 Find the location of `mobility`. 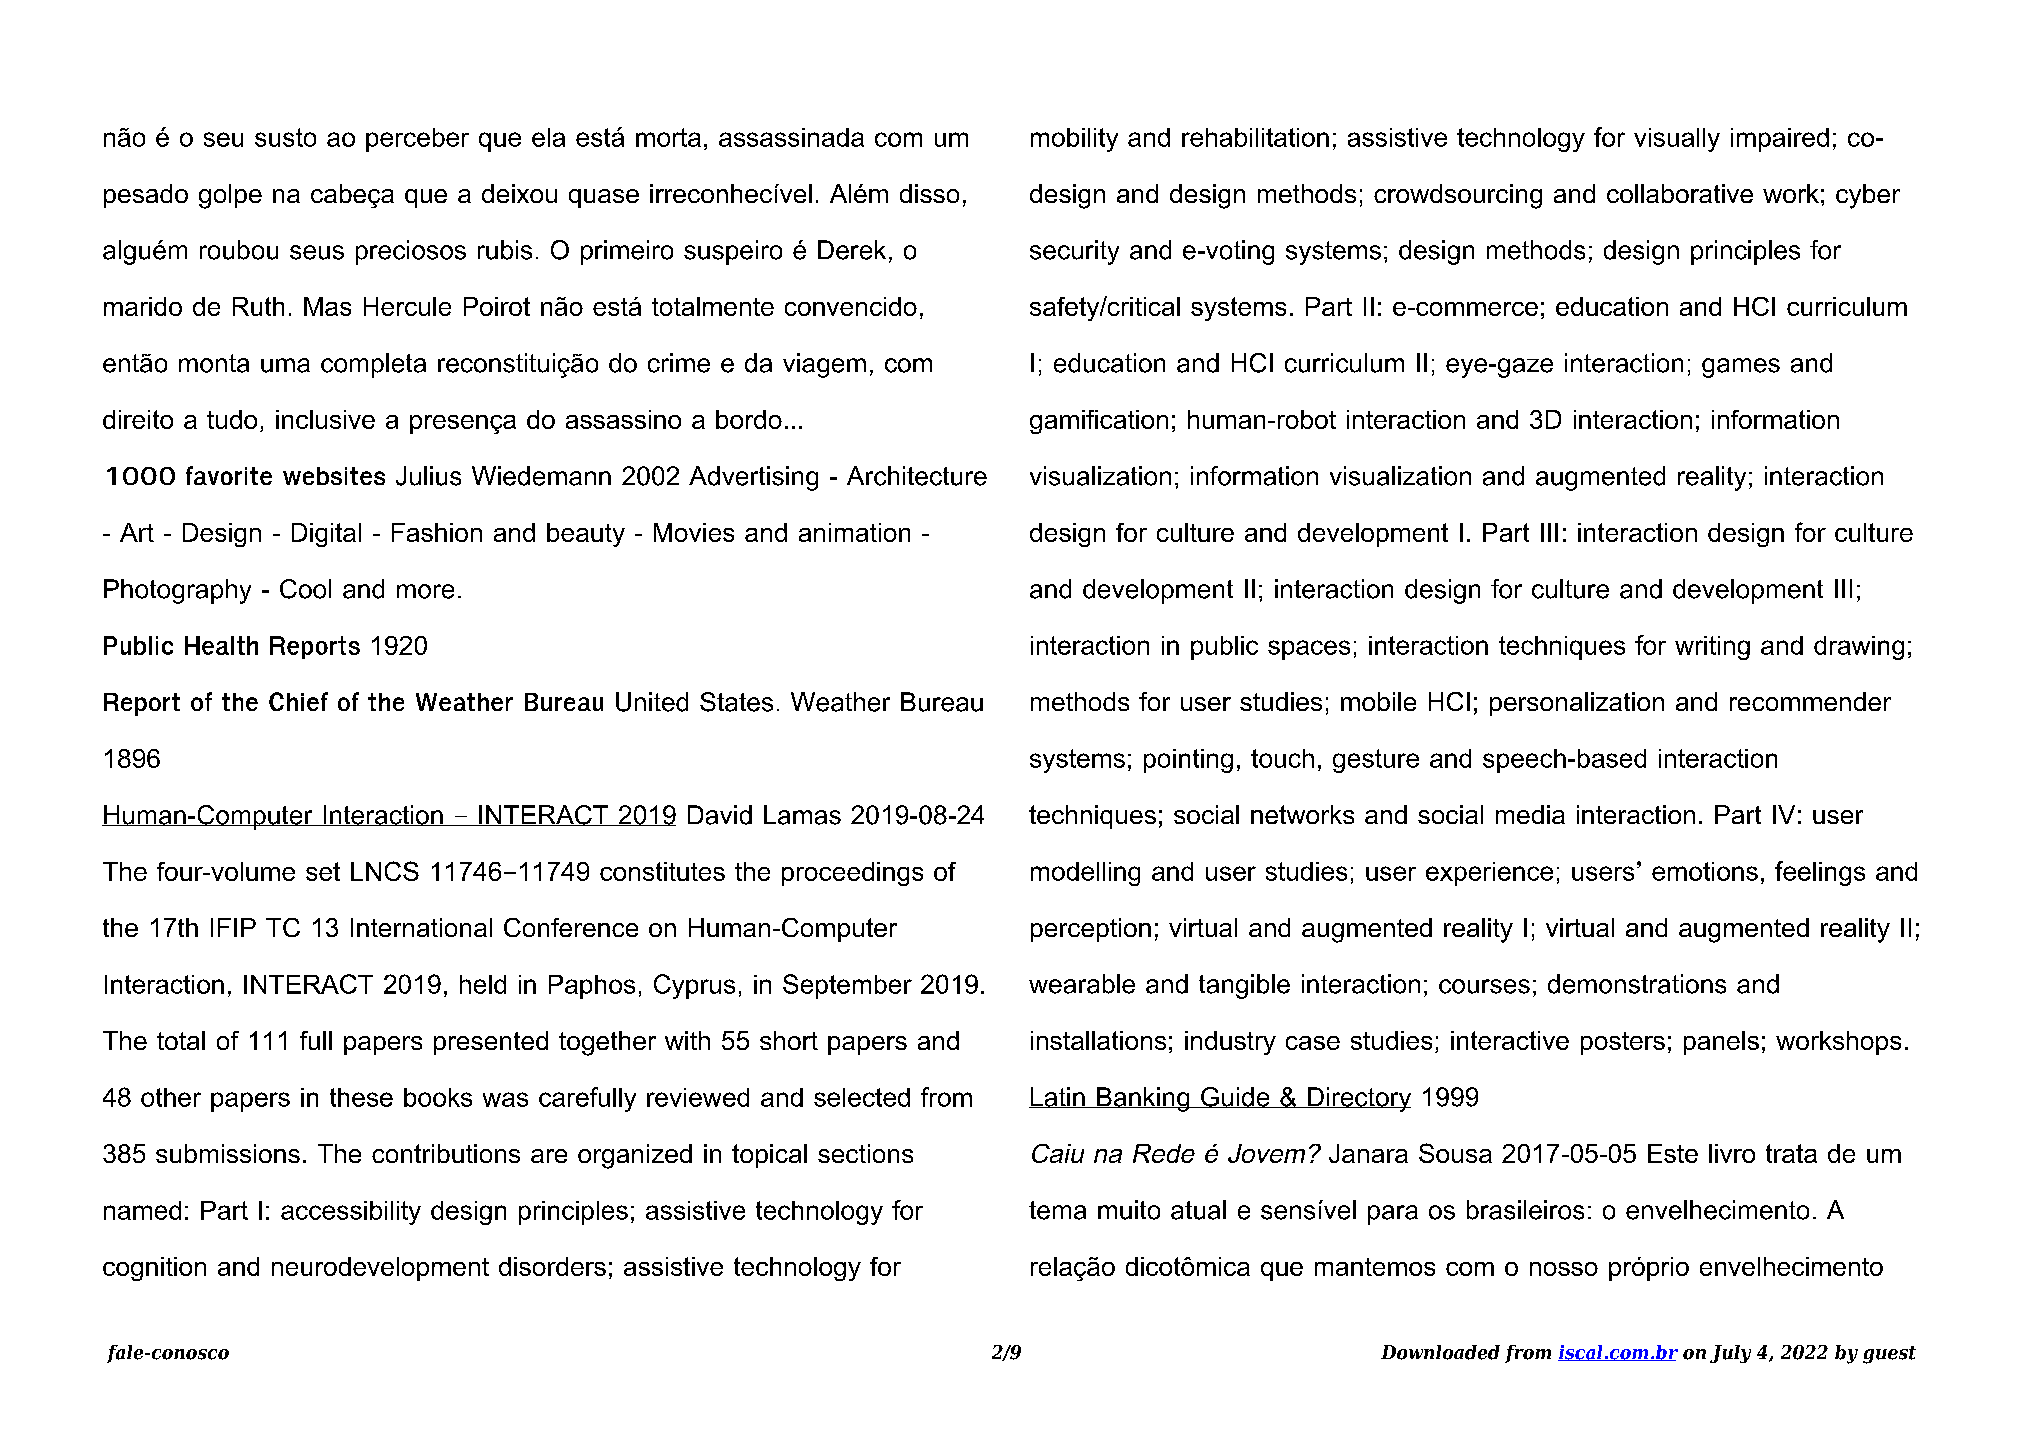

mobility is located at coordinates (1074, 140).
